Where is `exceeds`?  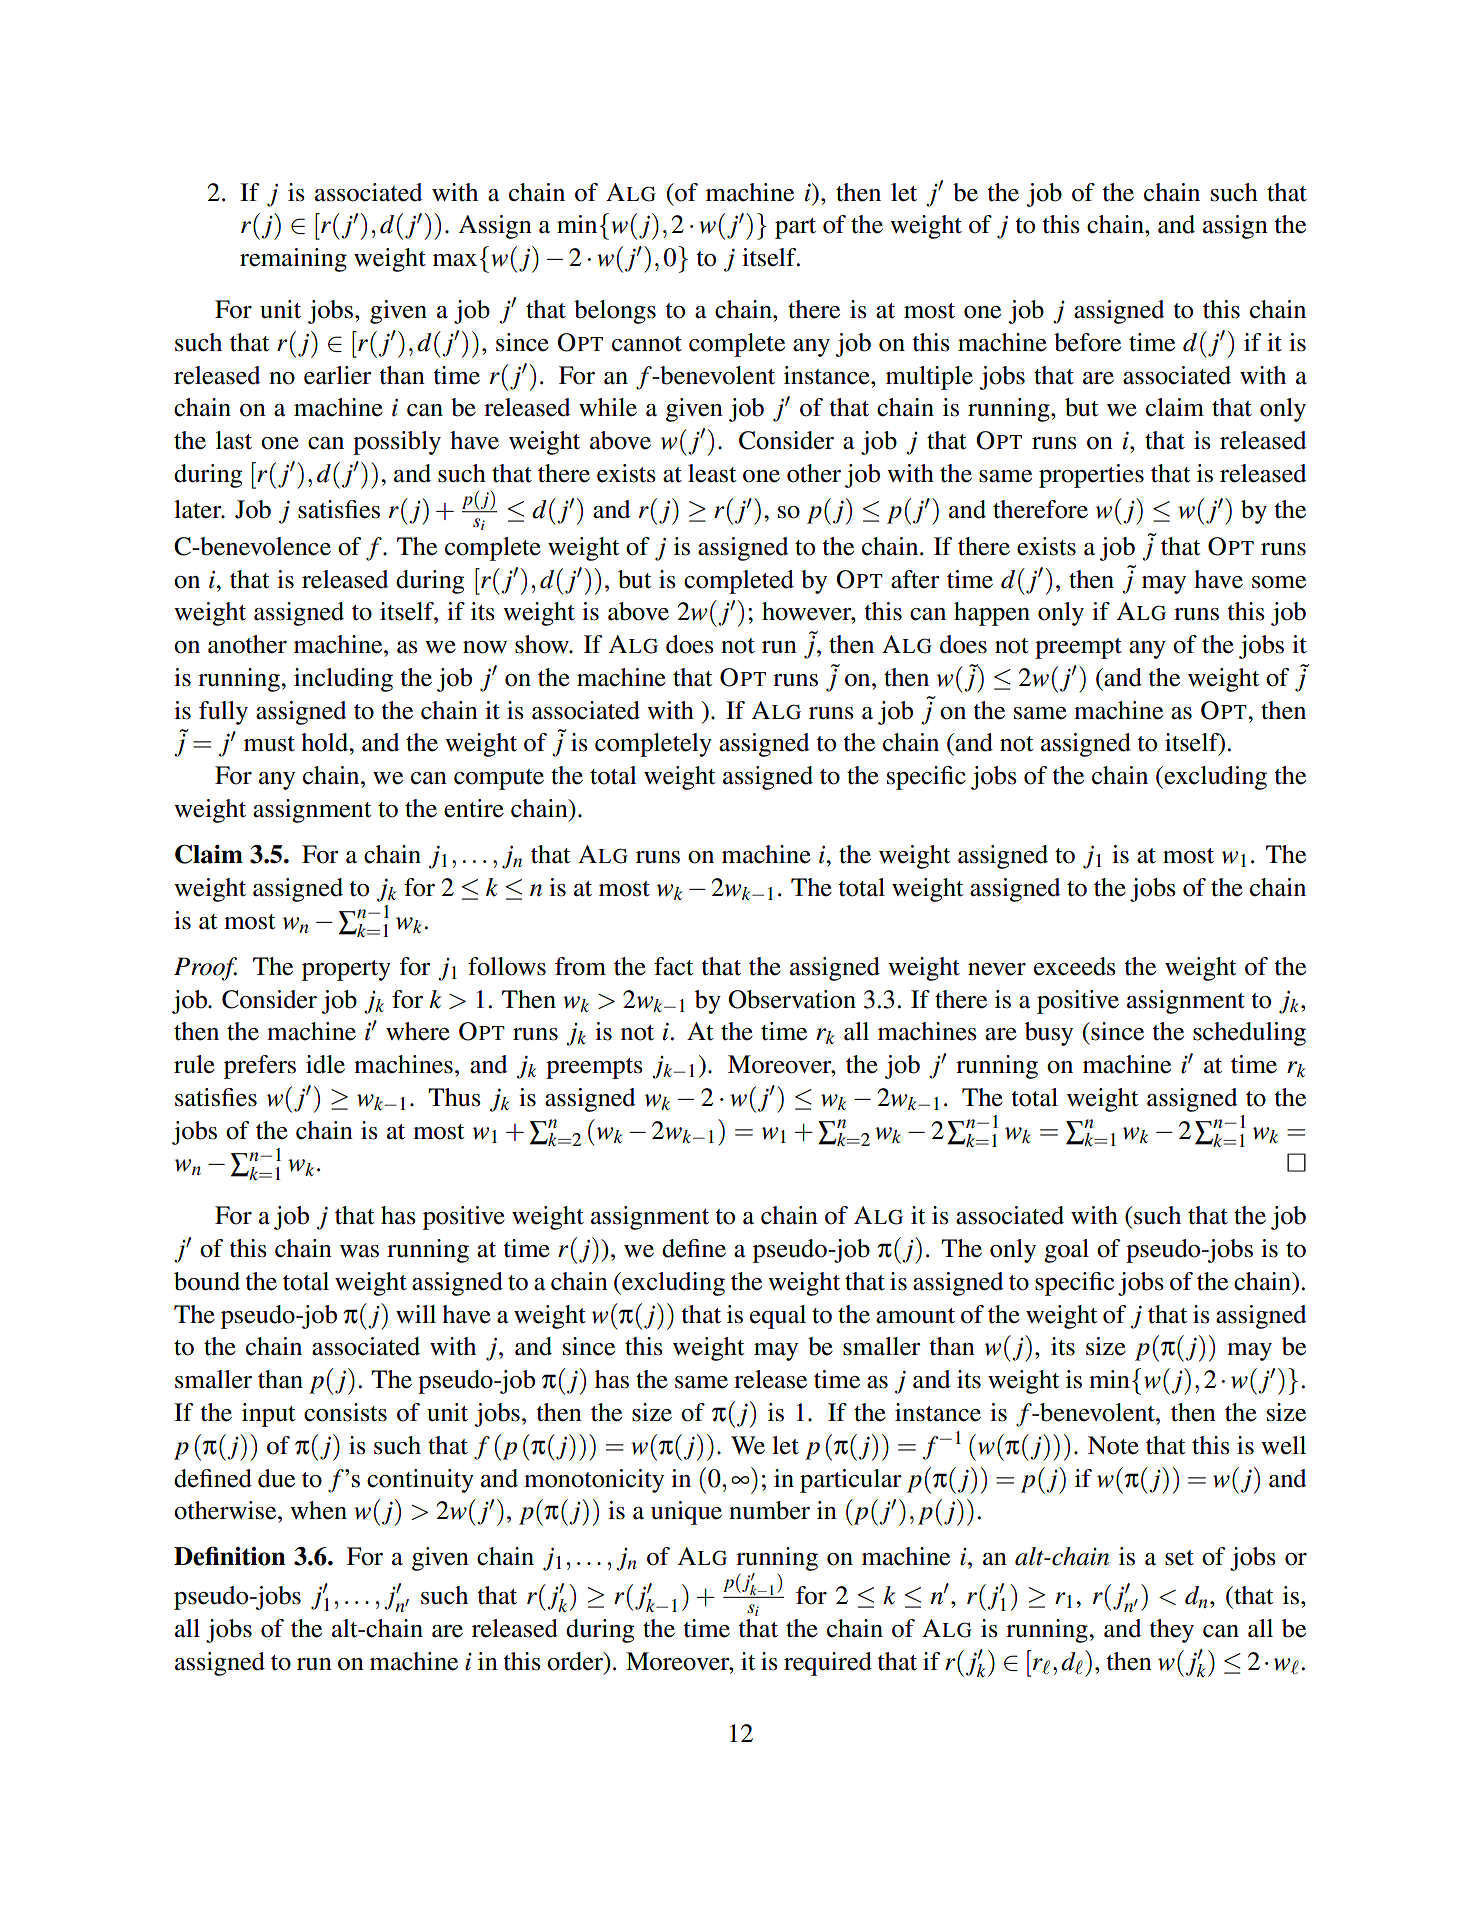
exceeds is located at coordinates (1075, 966).
